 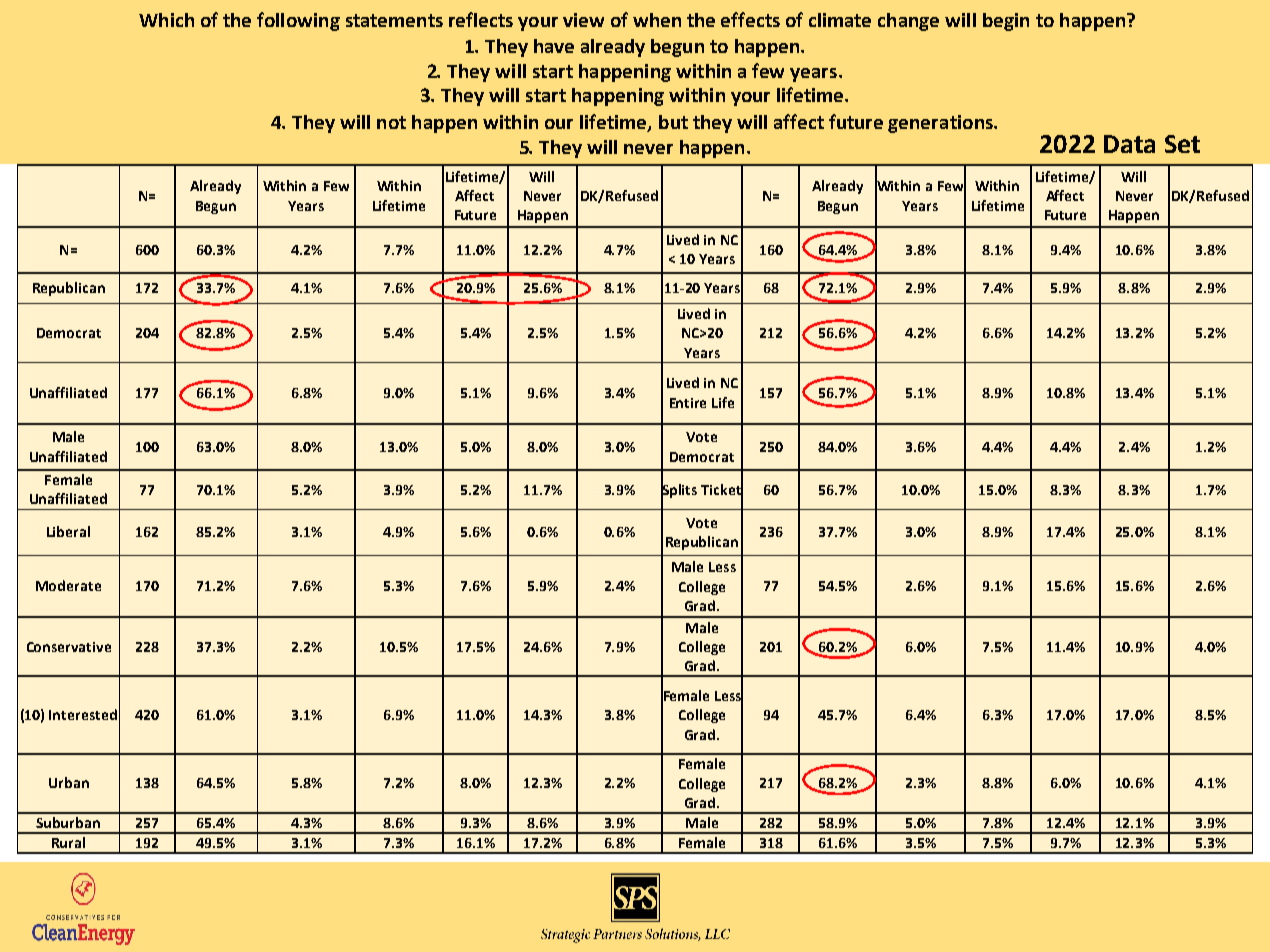 I want to click on Entire, so click(x=688, y=403).
